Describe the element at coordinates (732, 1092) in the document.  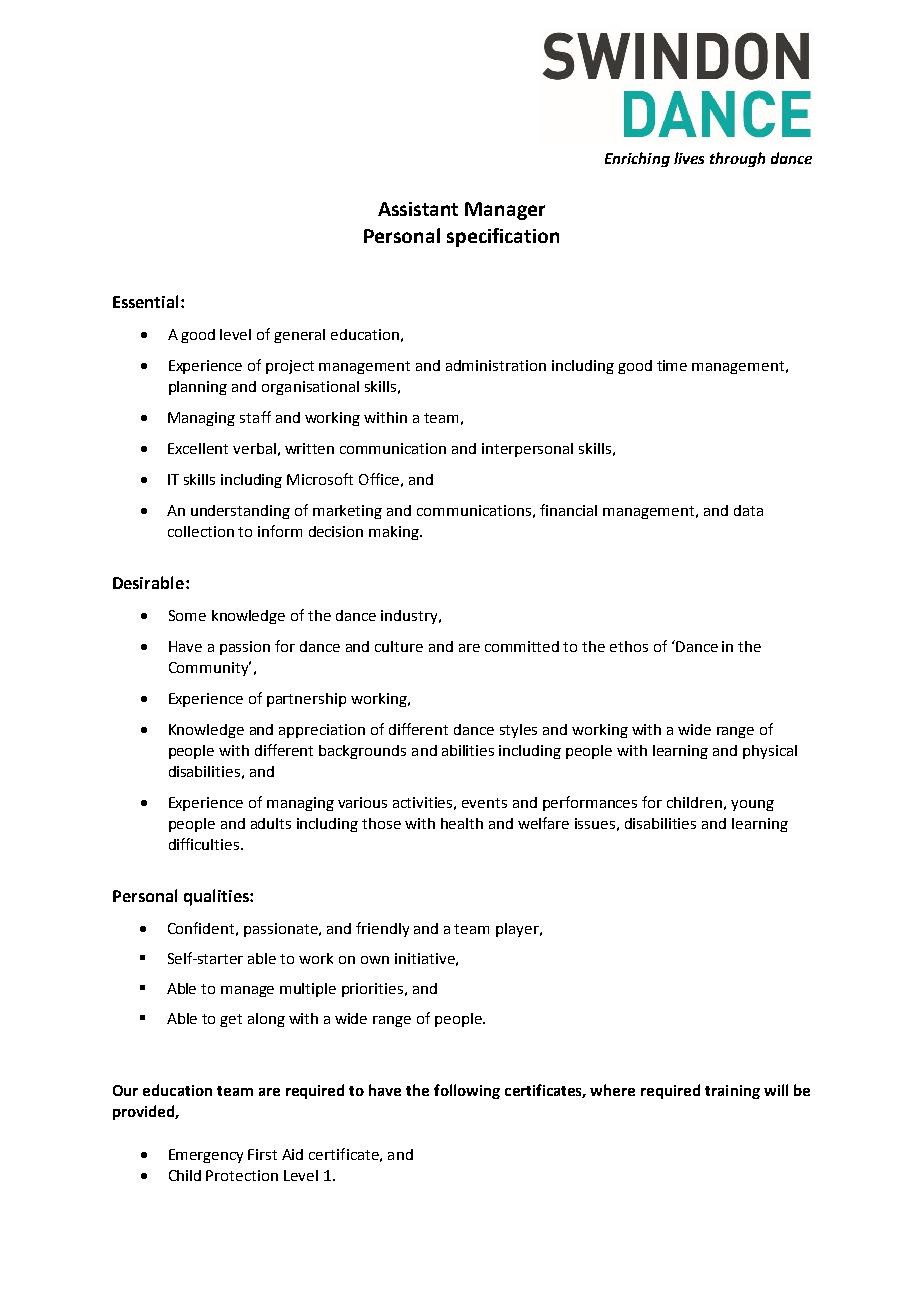
I see `training` at that location.
